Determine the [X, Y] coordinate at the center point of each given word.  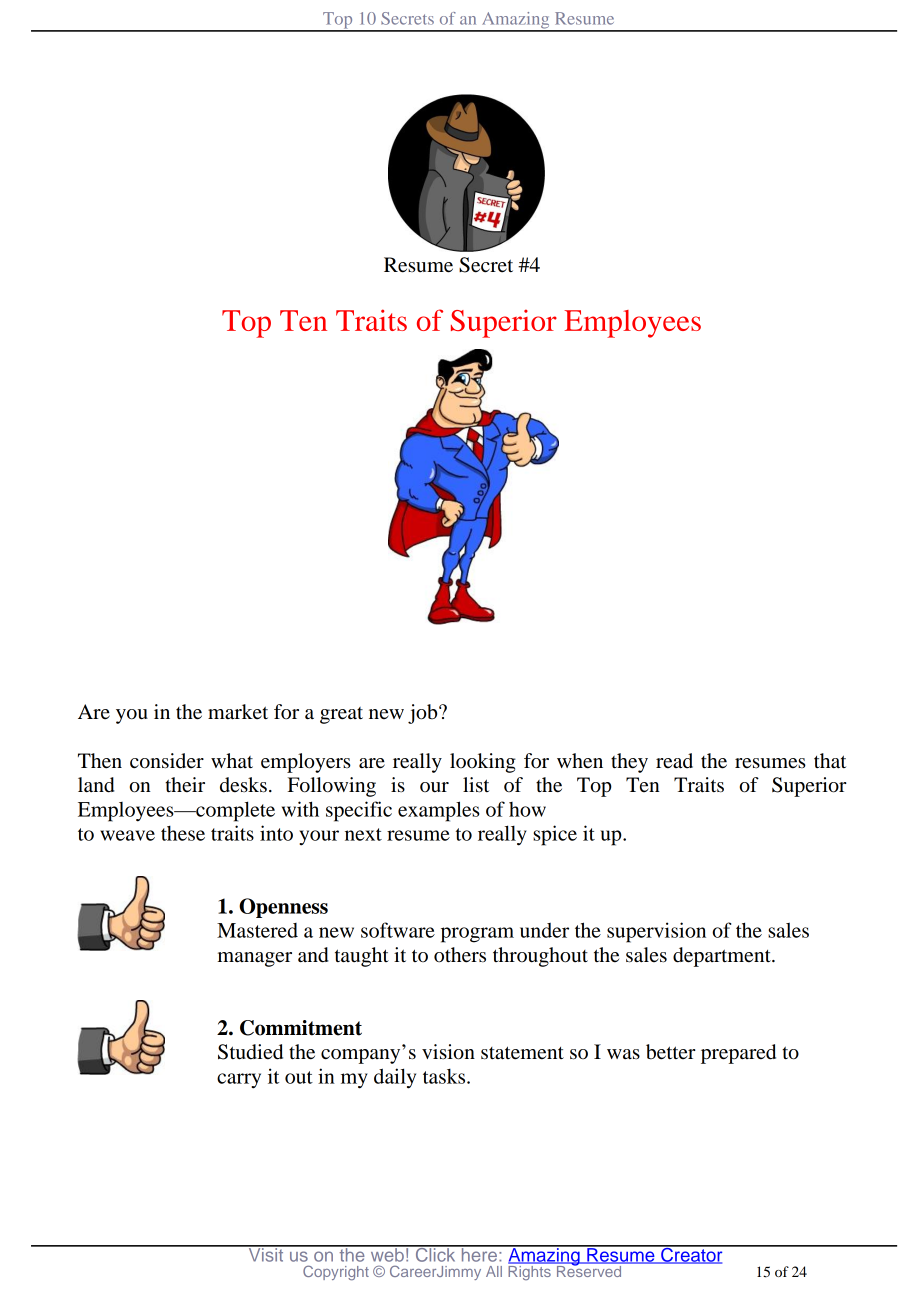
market [238, 712]
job [424, 714]
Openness [283, 908]
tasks [445, 1076]
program [477, 935]
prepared [738, 1054]
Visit [266, 1254]
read [674, 761]
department [723, 957]
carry [239, 1081]
